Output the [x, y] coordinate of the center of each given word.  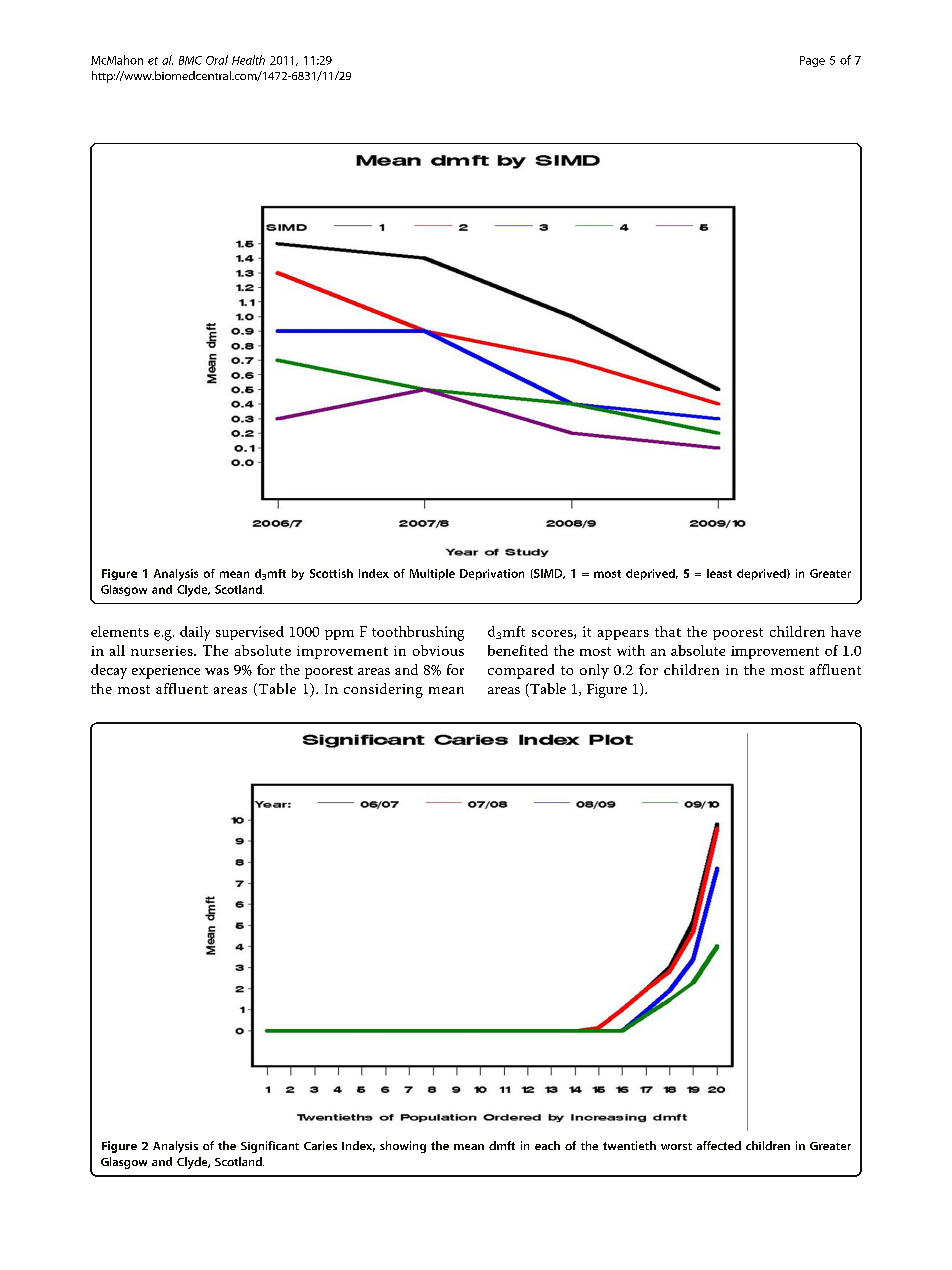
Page [812, 61]
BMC [190, 60]
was [217, 671]
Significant [270, 1147]
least [719, 573]
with [631, 650]
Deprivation [492, 574]
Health [248, 60]
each [547, 1145]
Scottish [331, 573]
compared [521, 671]
